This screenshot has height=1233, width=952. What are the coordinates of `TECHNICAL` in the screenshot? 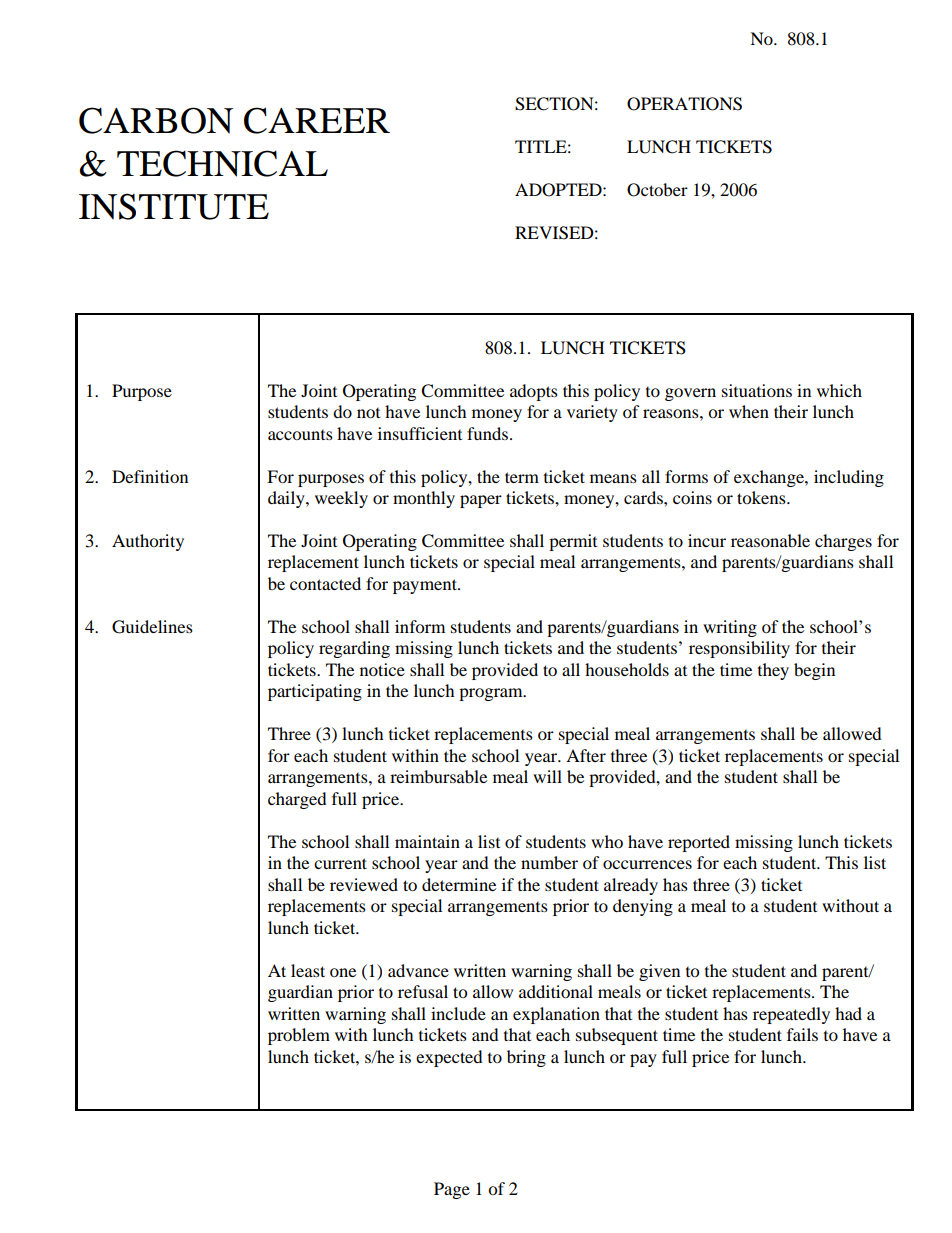 It's located at (222, 163).
